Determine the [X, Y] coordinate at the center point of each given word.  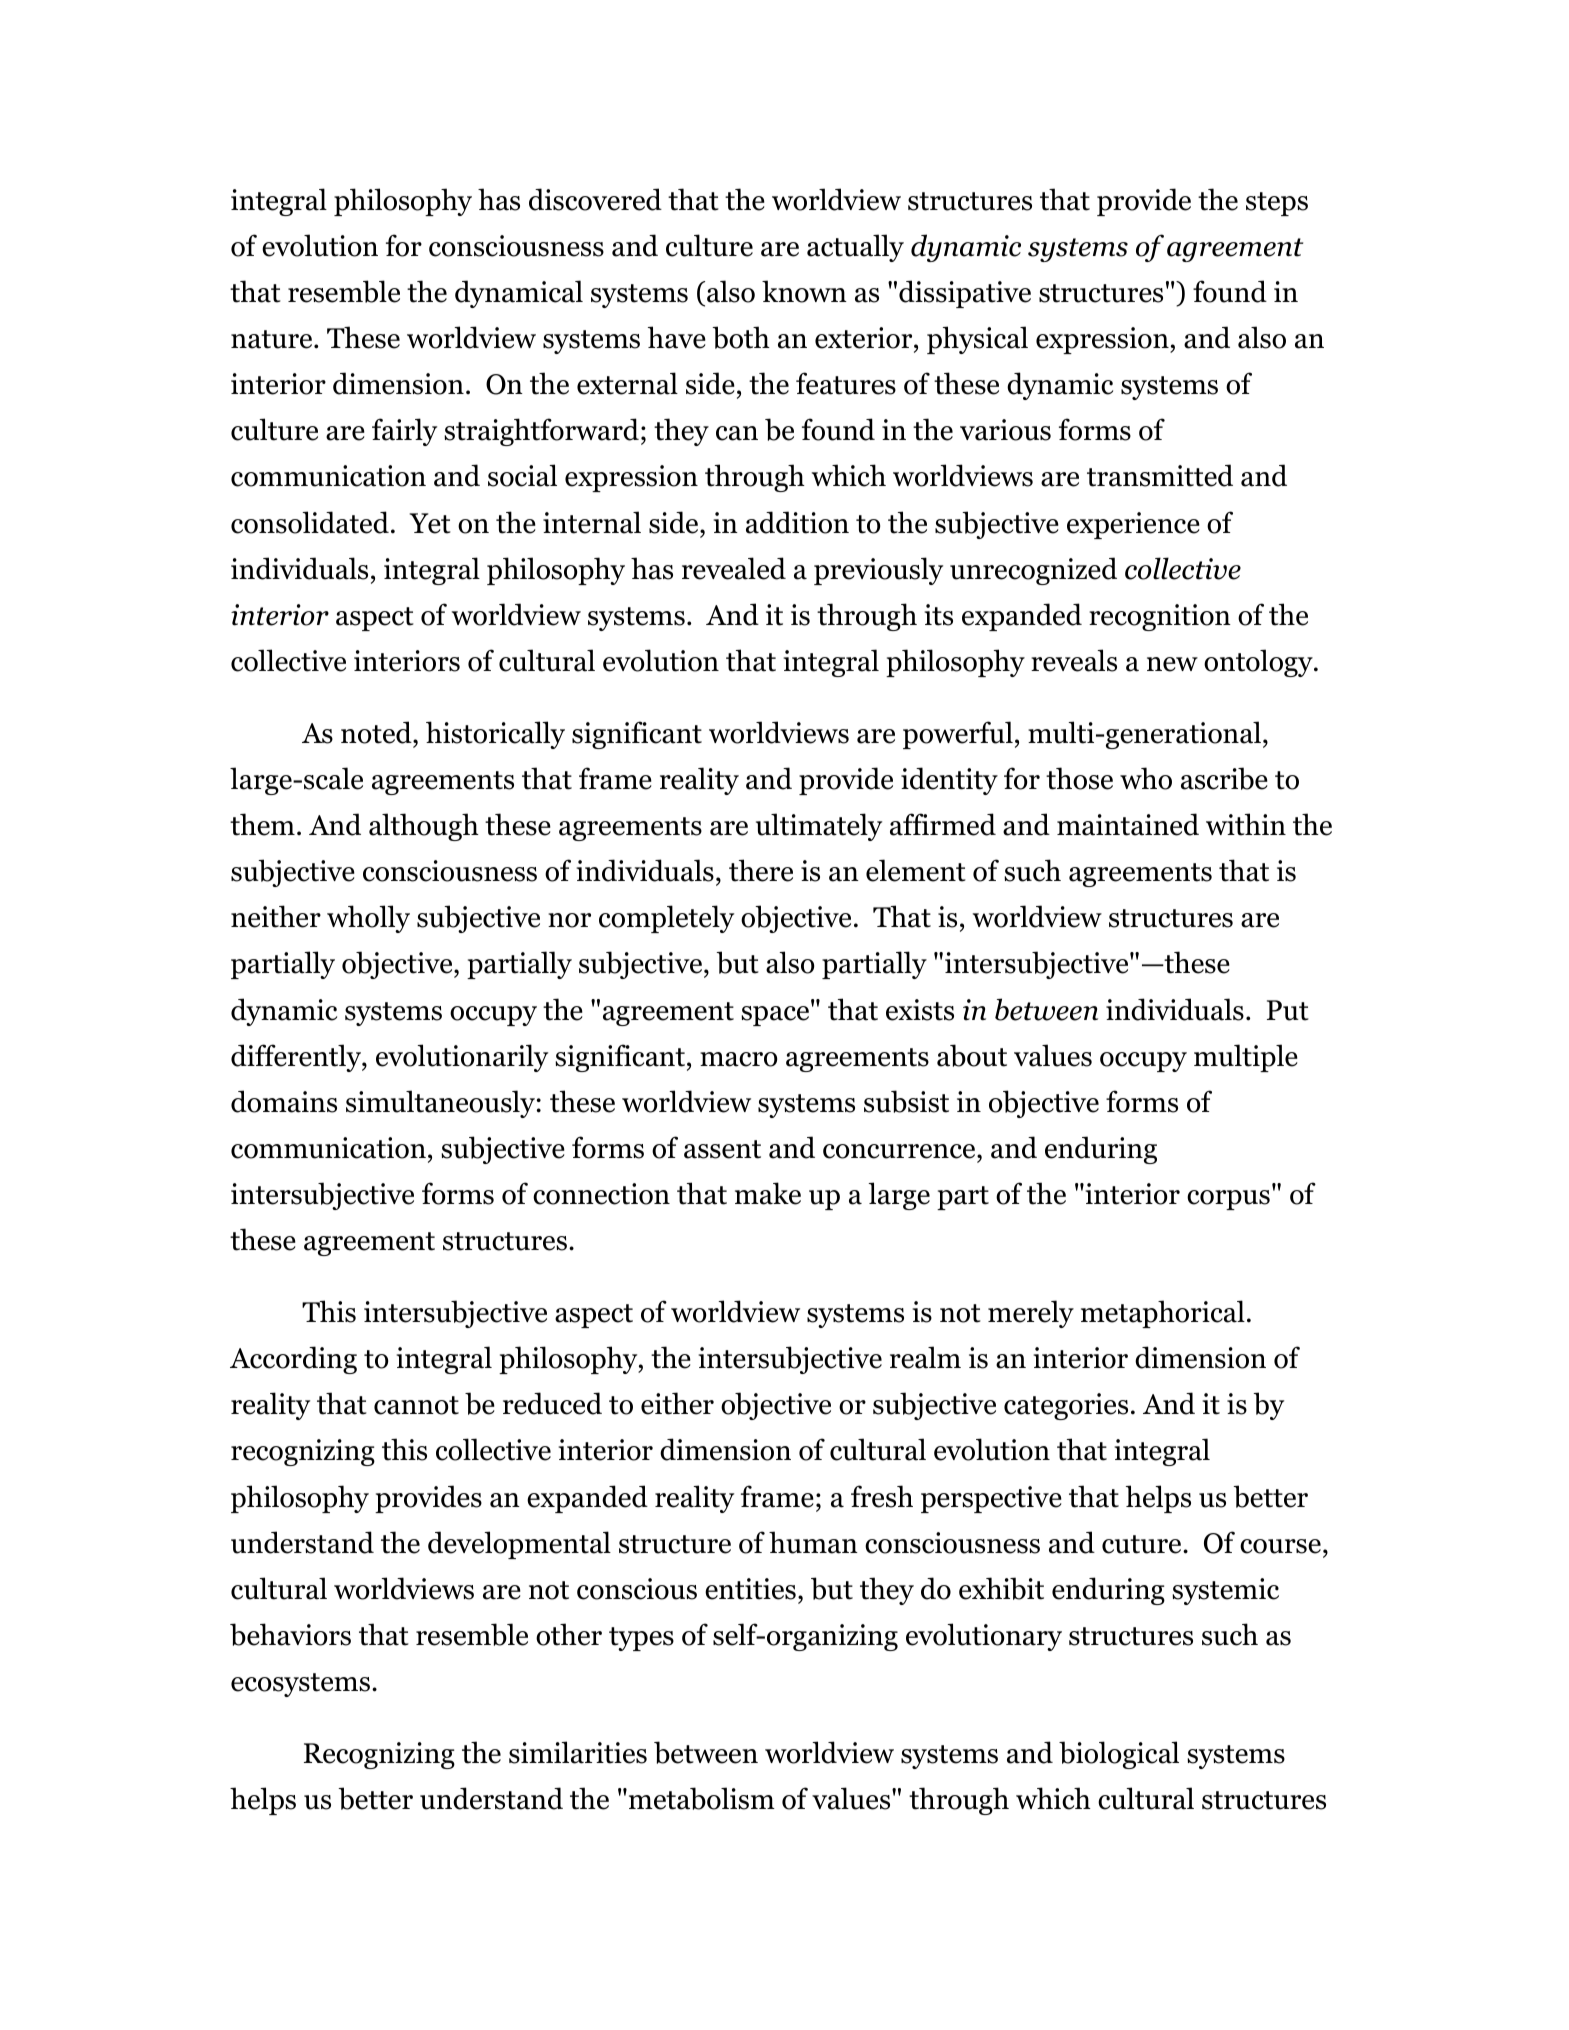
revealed [734, 568]
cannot [416, 1405]
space [775, 1016]
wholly [368, 919]
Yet [430, 523]
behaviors [290, 1634]
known [804, 291]
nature [273, 339]
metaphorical [1163, 1314]
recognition [1160, 617]
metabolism [700, 1798]
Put [1288, 1010]
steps [1277, 204]
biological [1119, 1755]
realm [925, 1357]
